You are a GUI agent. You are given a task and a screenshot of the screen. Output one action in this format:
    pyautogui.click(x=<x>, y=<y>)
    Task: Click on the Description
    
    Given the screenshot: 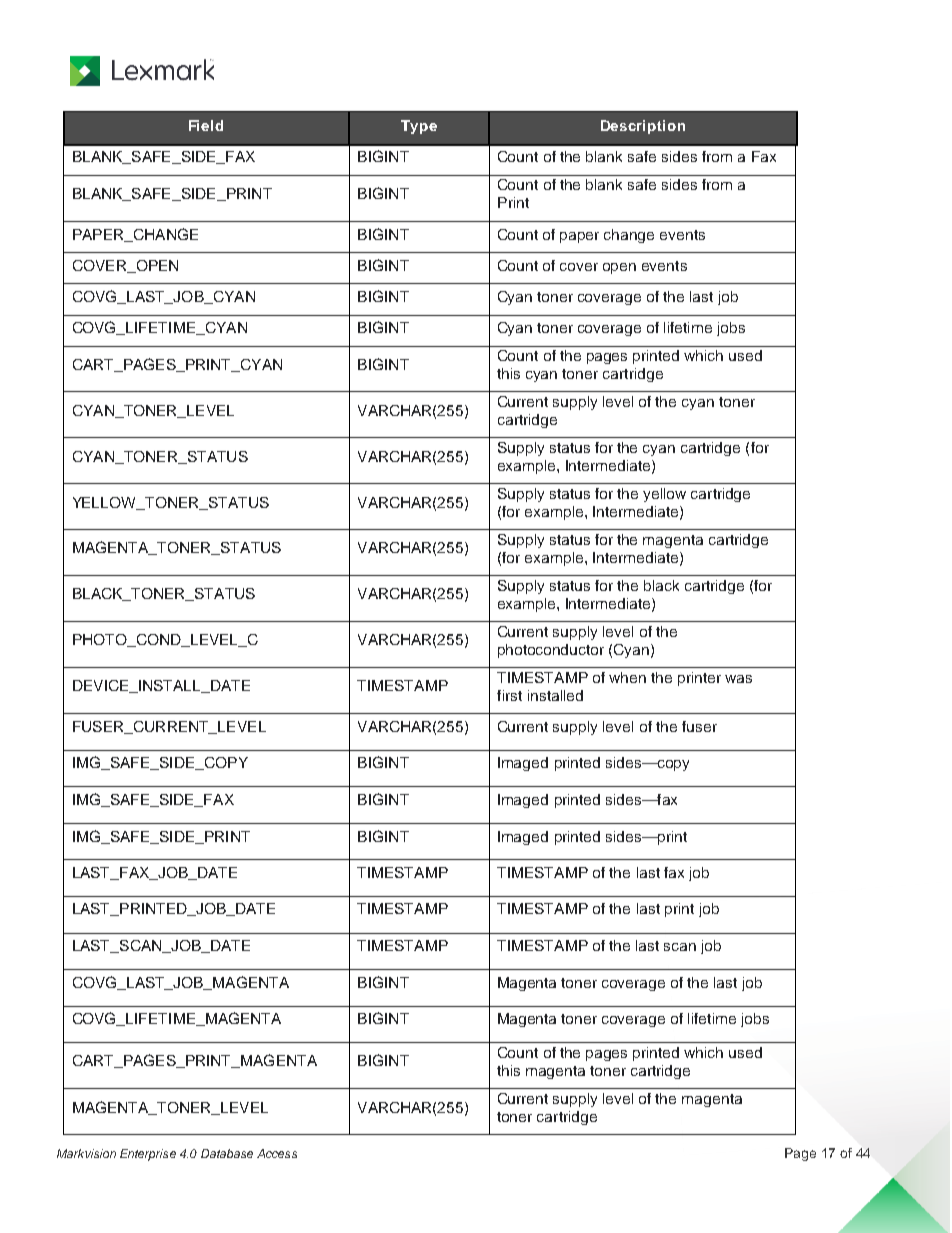 What is the action you would take?
    pyautogui.click(x=643, y=127)
